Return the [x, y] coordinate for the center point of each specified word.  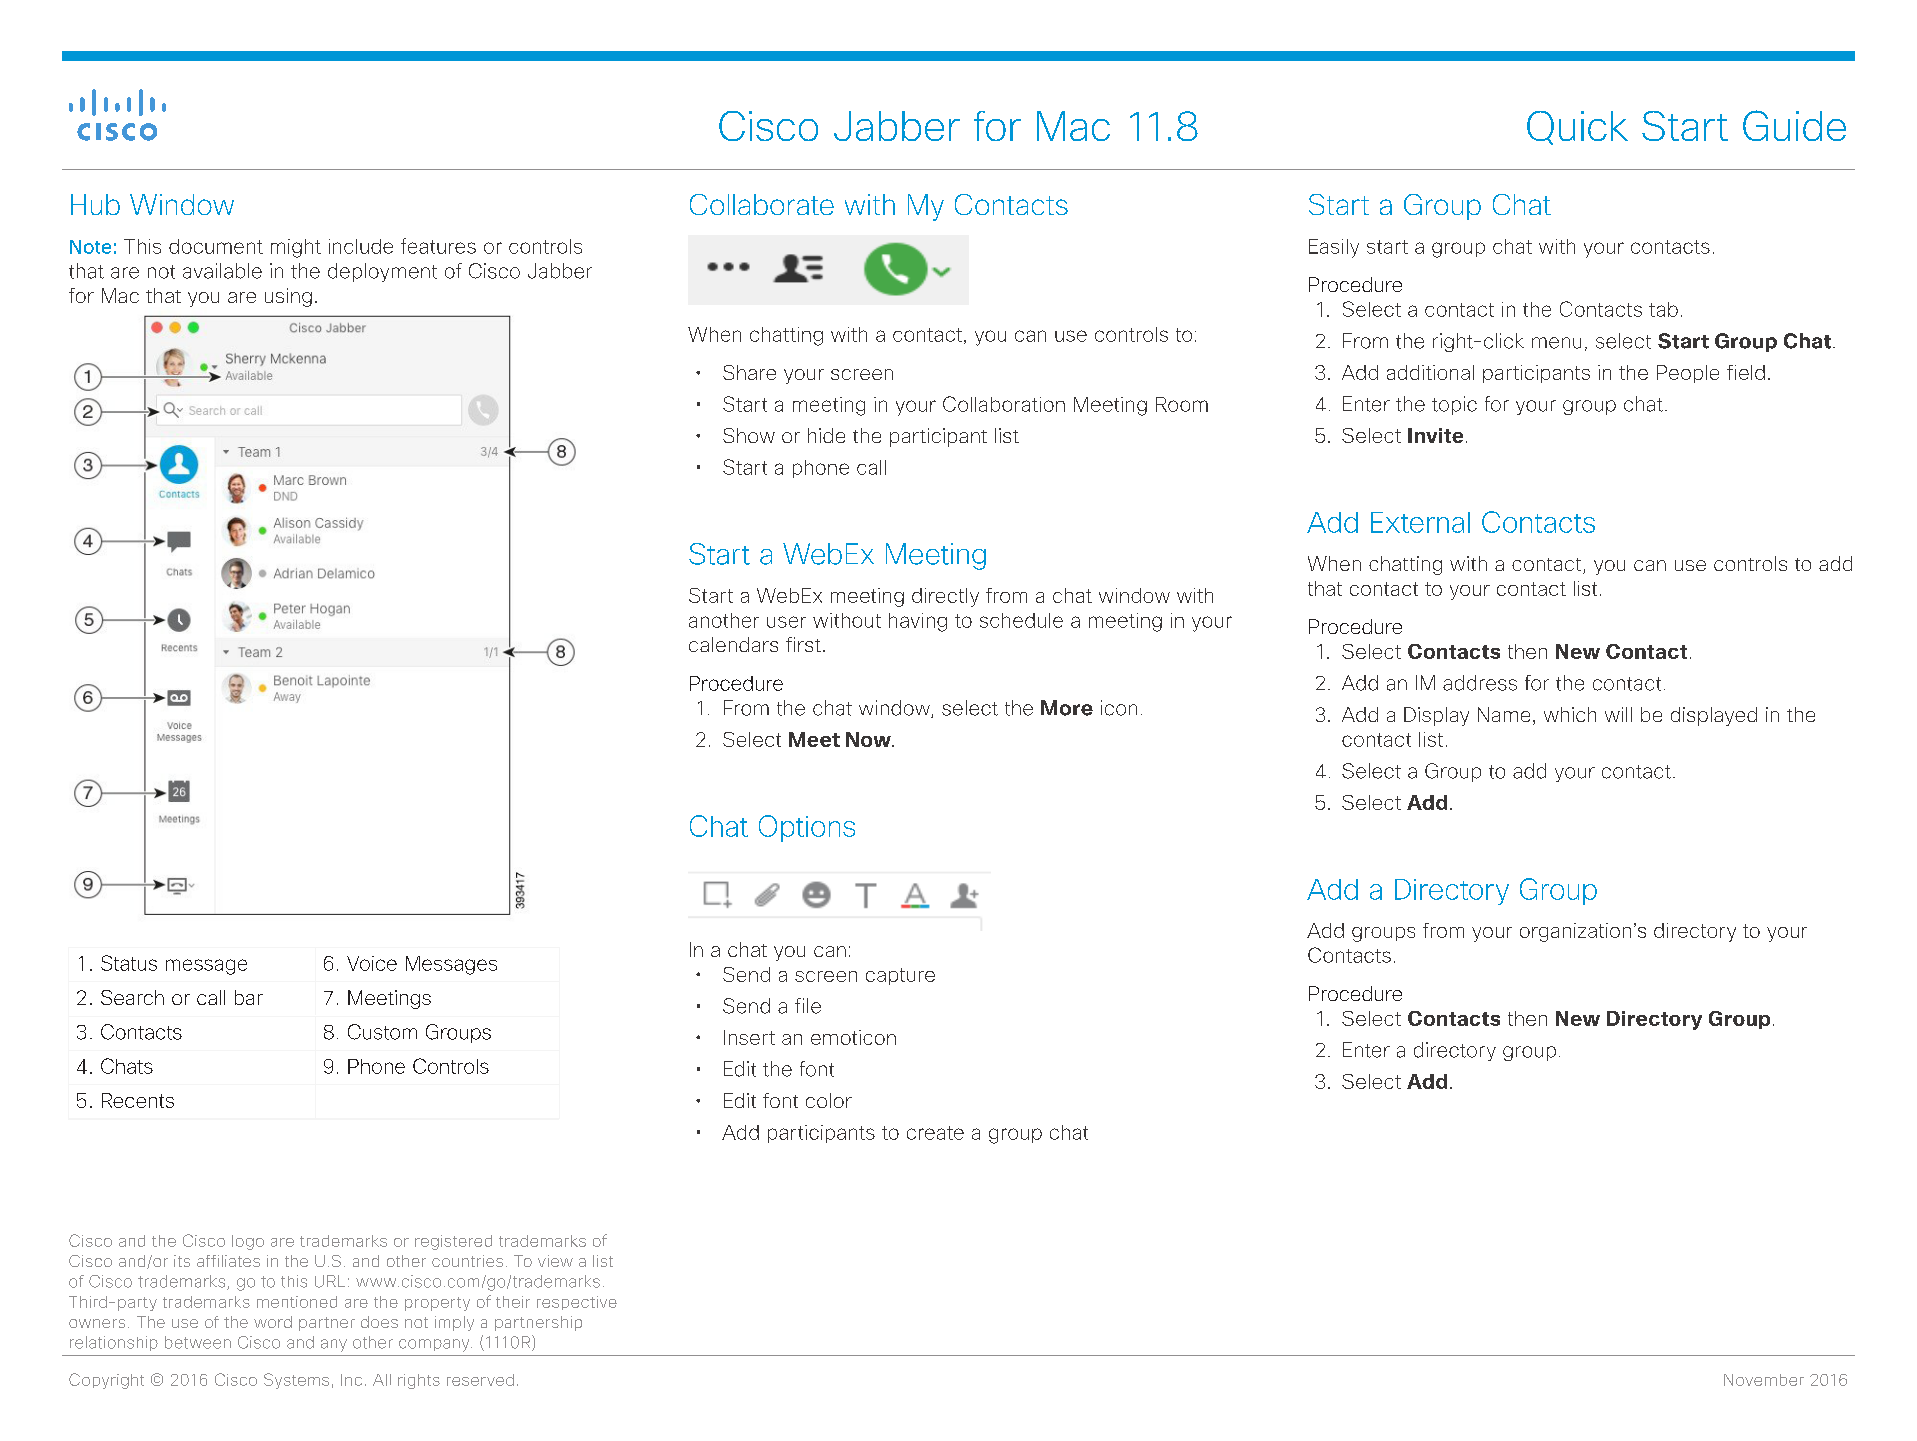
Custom [382, 1032]
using [288, 297]
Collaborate [762, 204]
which [1570, 714]
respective [577, 1303]
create [935, 1133]
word [273, 1322]
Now [869, 739]
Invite [1435, 435]
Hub [95, 204]
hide [826, 435]
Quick [1577, 128]
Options [807, 828]
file [808, 1006]
